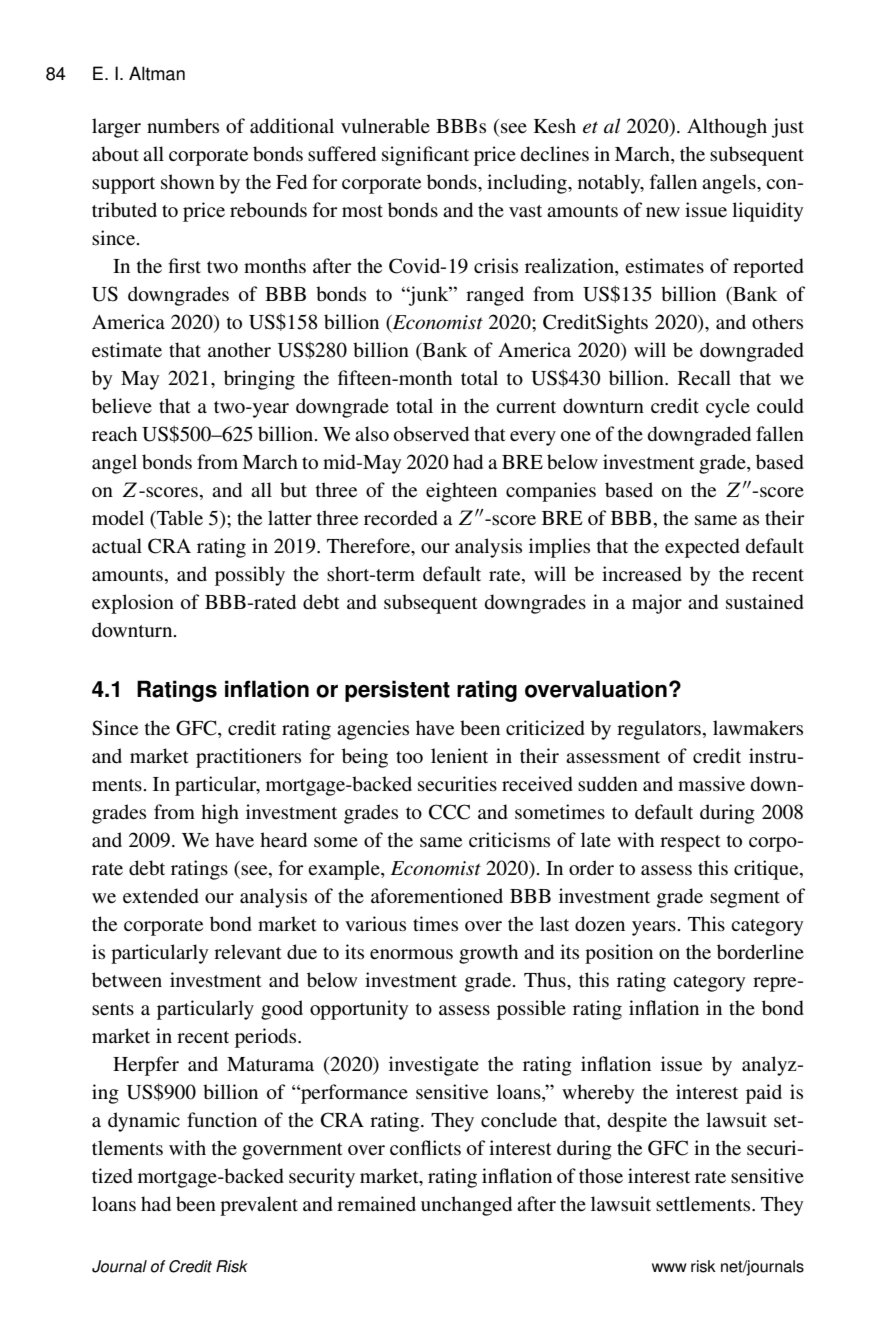 The width and height of the screenshot is (896, 1340). I want to click on numbers, so click(183, 126).
